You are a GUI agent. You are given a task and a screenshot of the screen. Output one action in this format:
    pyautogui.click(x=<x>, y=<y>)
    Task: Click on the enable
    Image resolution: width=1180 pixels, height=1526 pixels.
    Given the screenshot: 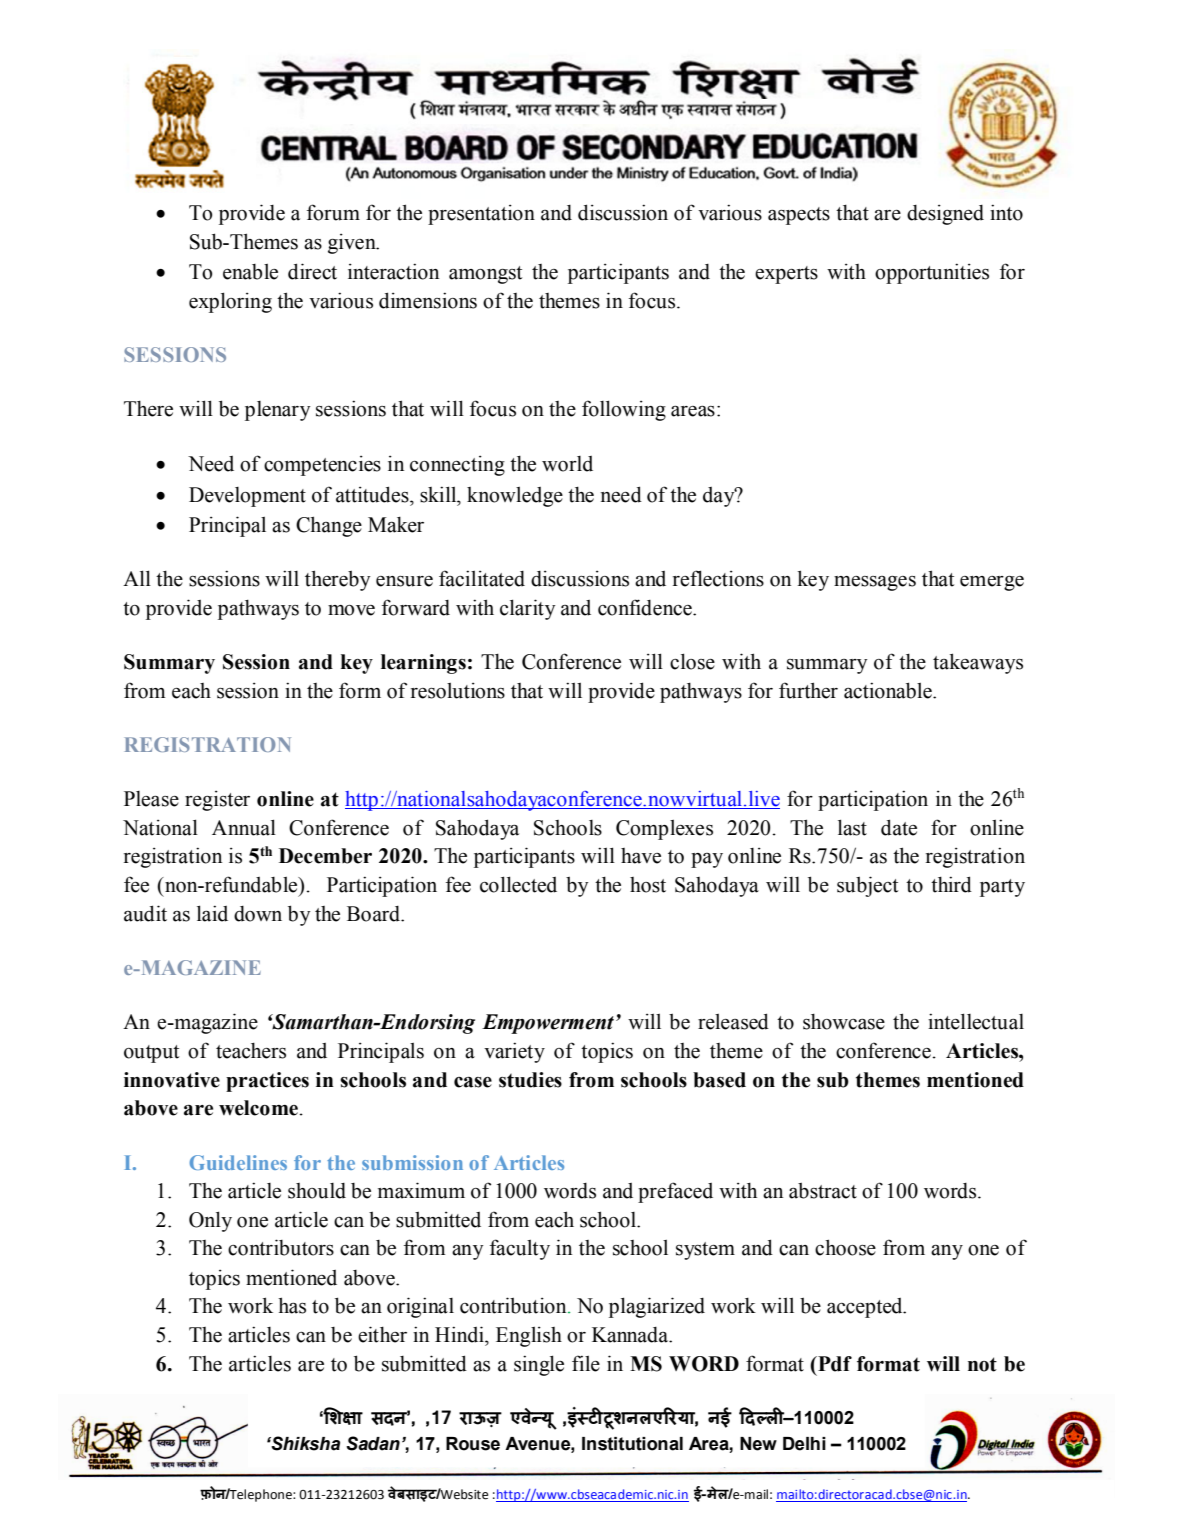 What is the action you would take?
    pyautogui.click(x=250, y=272)
